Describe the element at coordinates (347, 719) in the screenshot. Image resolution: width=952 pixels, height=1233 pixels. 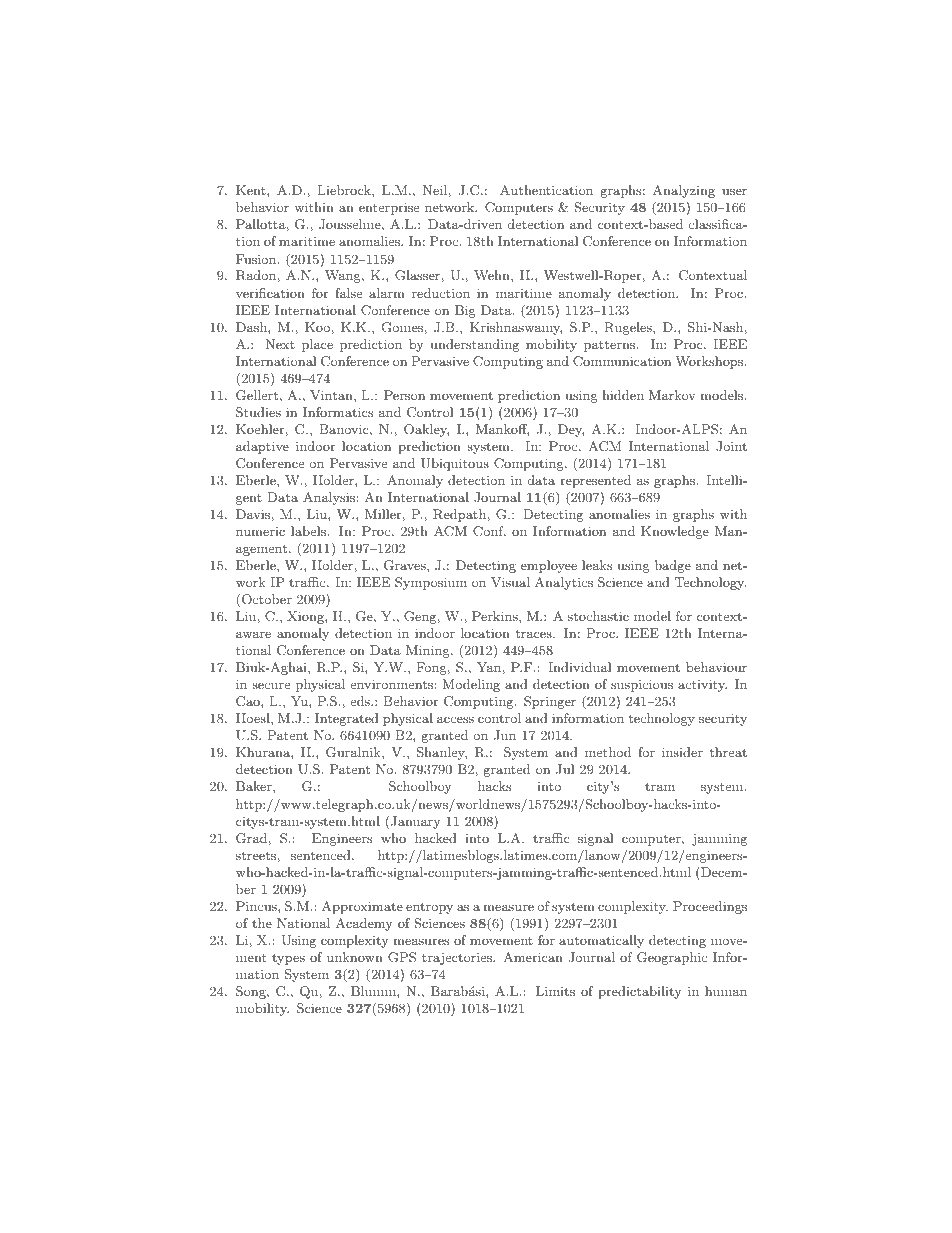
I see `Integrated` at that location.
